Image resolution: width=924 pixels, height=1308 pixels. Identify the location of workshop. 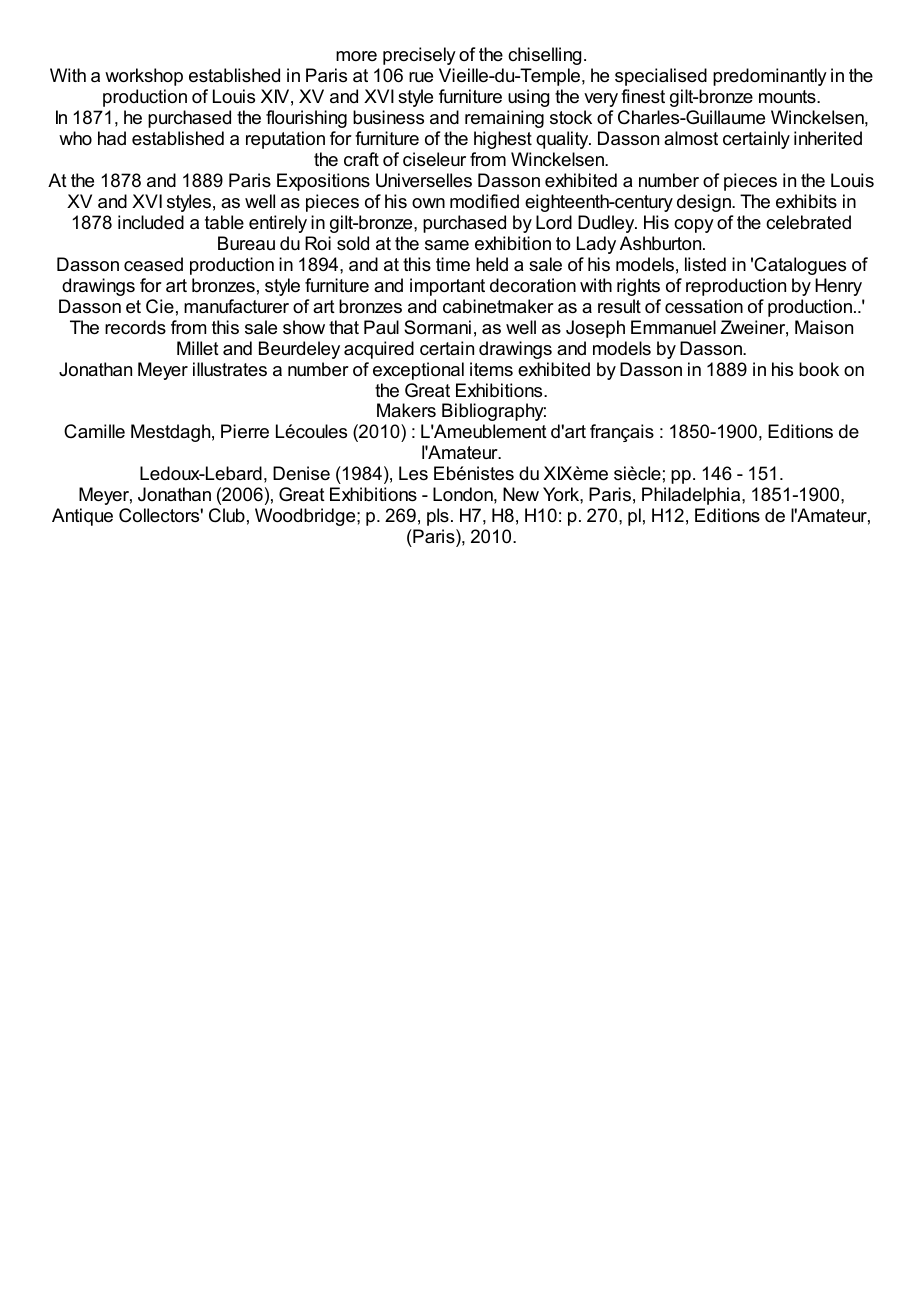
(144, 77).
